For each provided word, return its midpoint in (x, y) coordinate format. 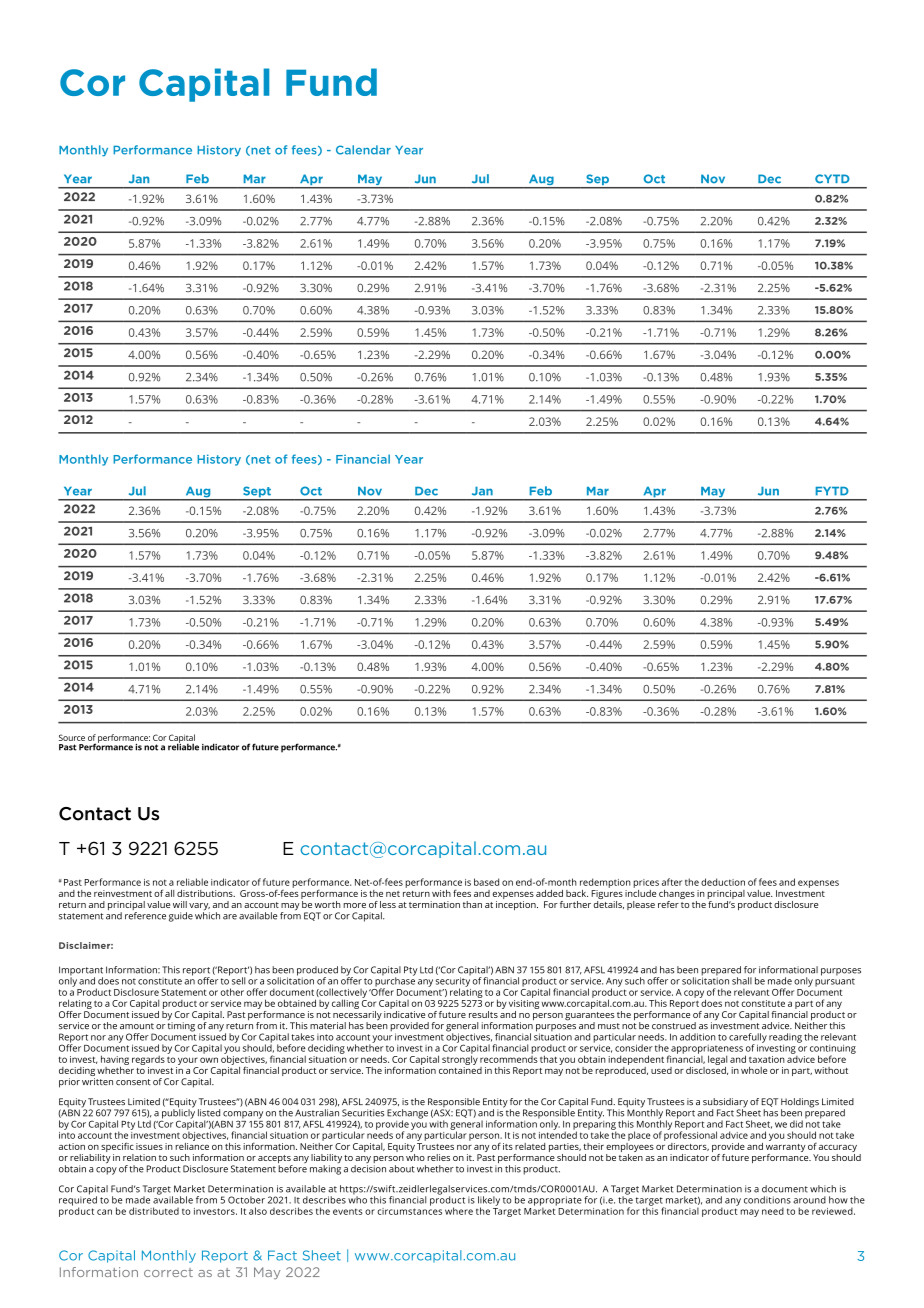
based (486, 882)
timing (181, 1027)
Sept (257, 493)
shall (742, 981)
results (483, 1014)
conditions (767, 1200)
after (672, 882)
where (459, 1211)
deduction (723, 882)
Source (72, 737)
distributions (206, 893)
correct (168, 1272)
